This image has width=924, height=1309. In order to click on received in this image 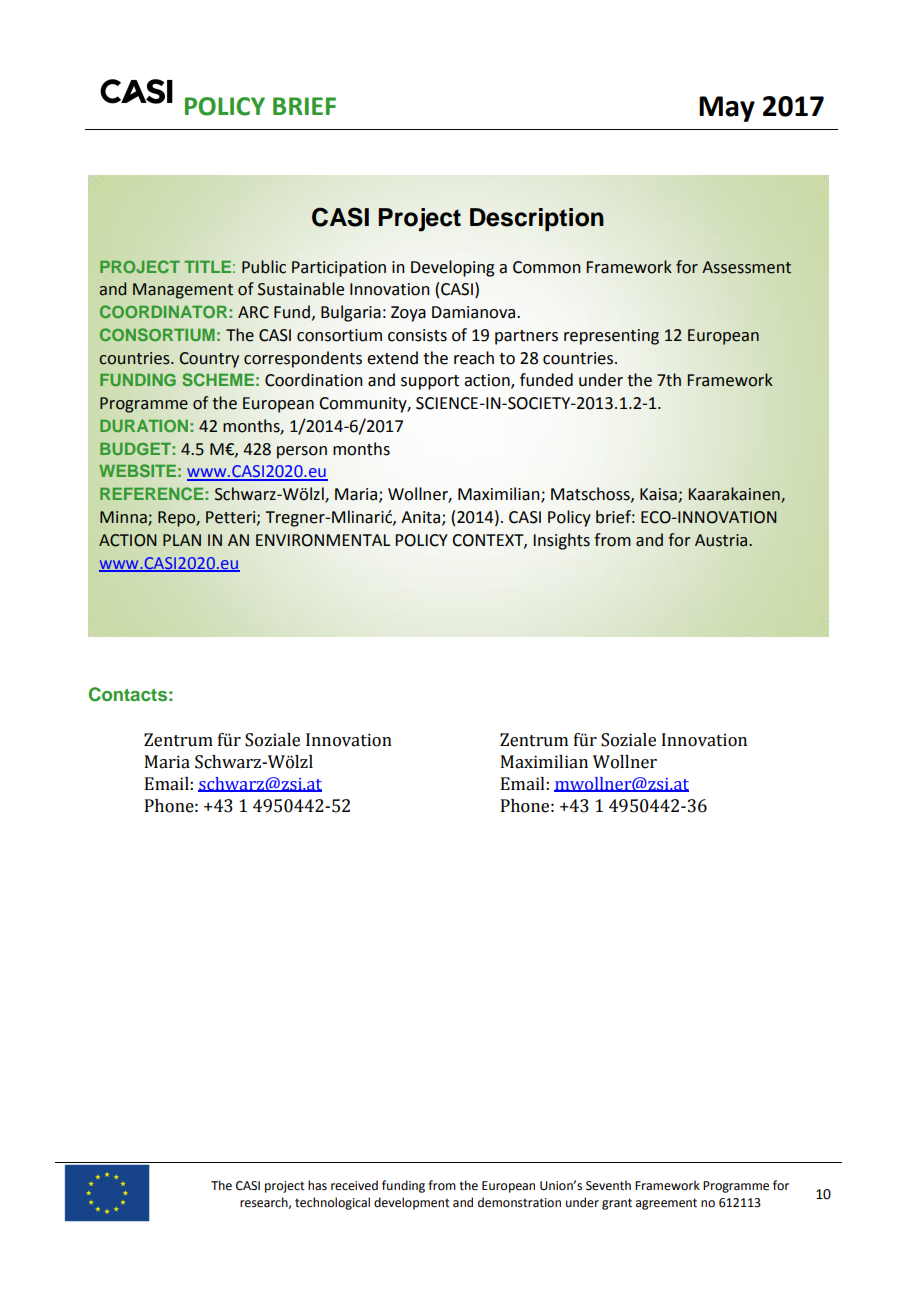, I will do `click(354, 1185)`.
